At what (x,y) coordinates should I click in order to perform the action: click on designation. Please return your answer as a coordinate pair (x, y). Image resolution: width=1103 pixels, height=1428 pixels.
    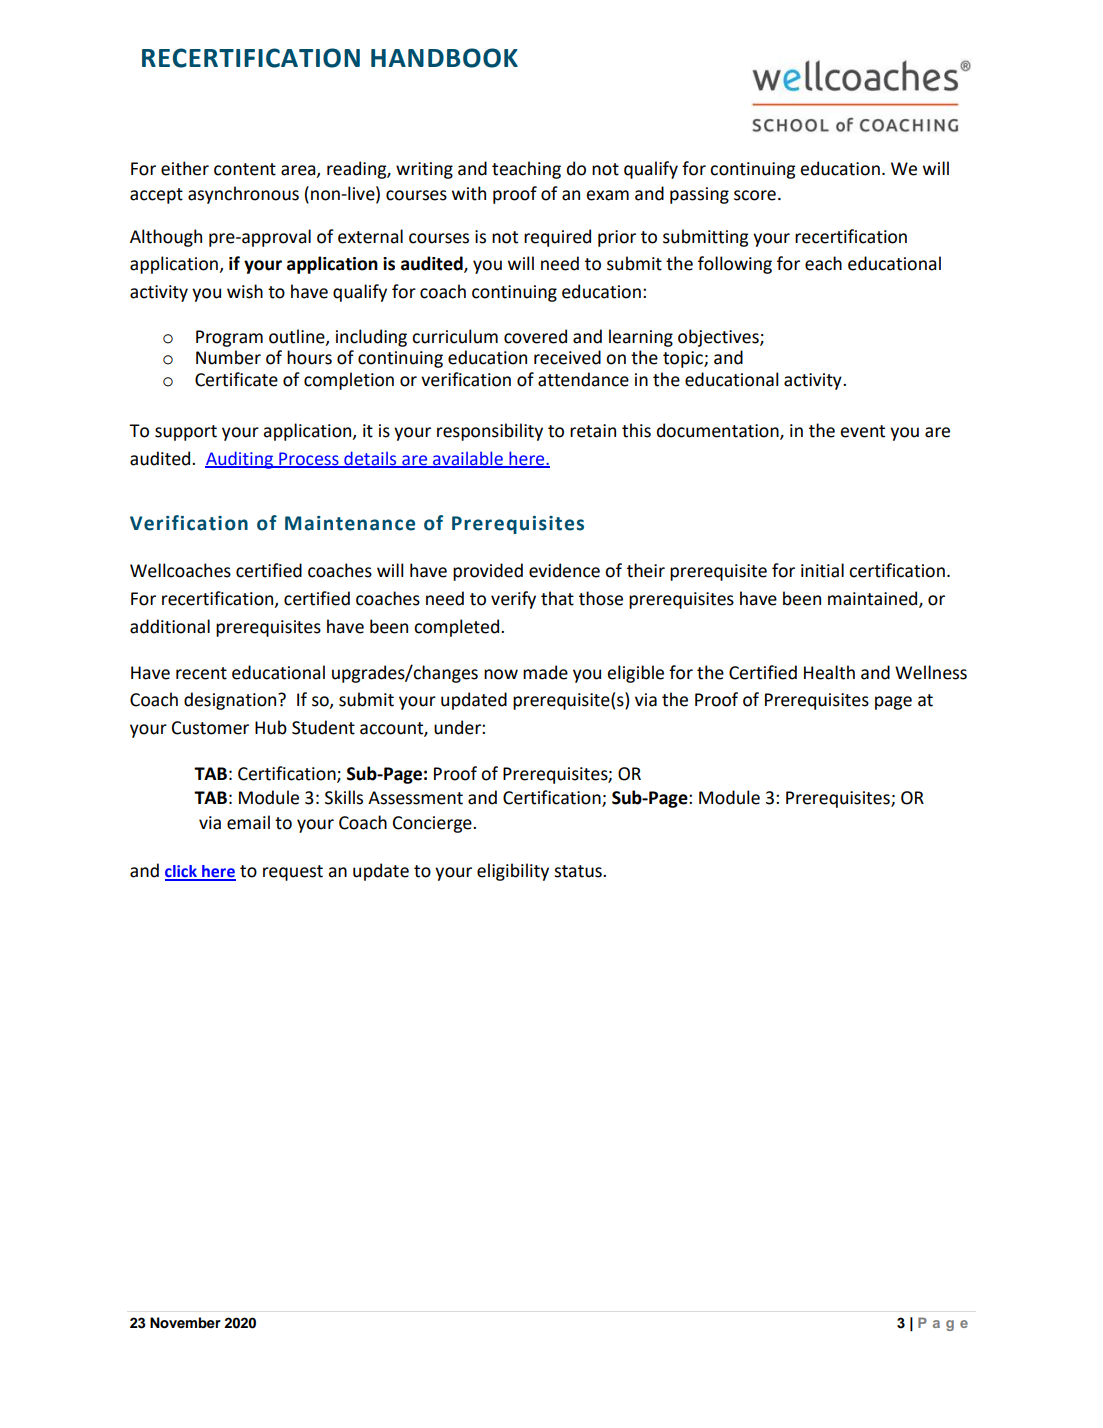
    Looking at the image, I should click on (231, 701).
